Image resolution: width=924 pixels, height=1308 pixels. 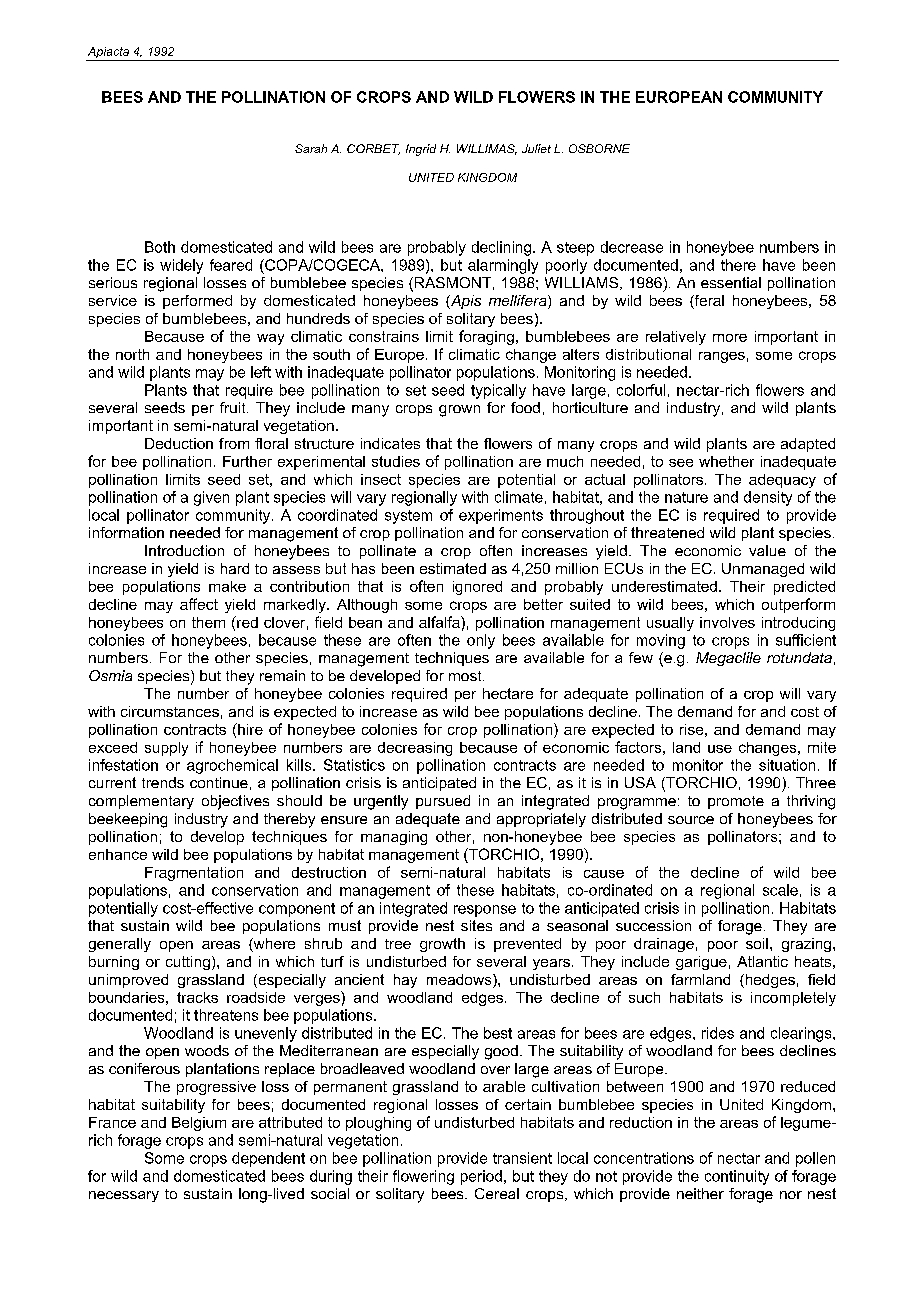 I want to click on Both, so click(x=160, y=247).
